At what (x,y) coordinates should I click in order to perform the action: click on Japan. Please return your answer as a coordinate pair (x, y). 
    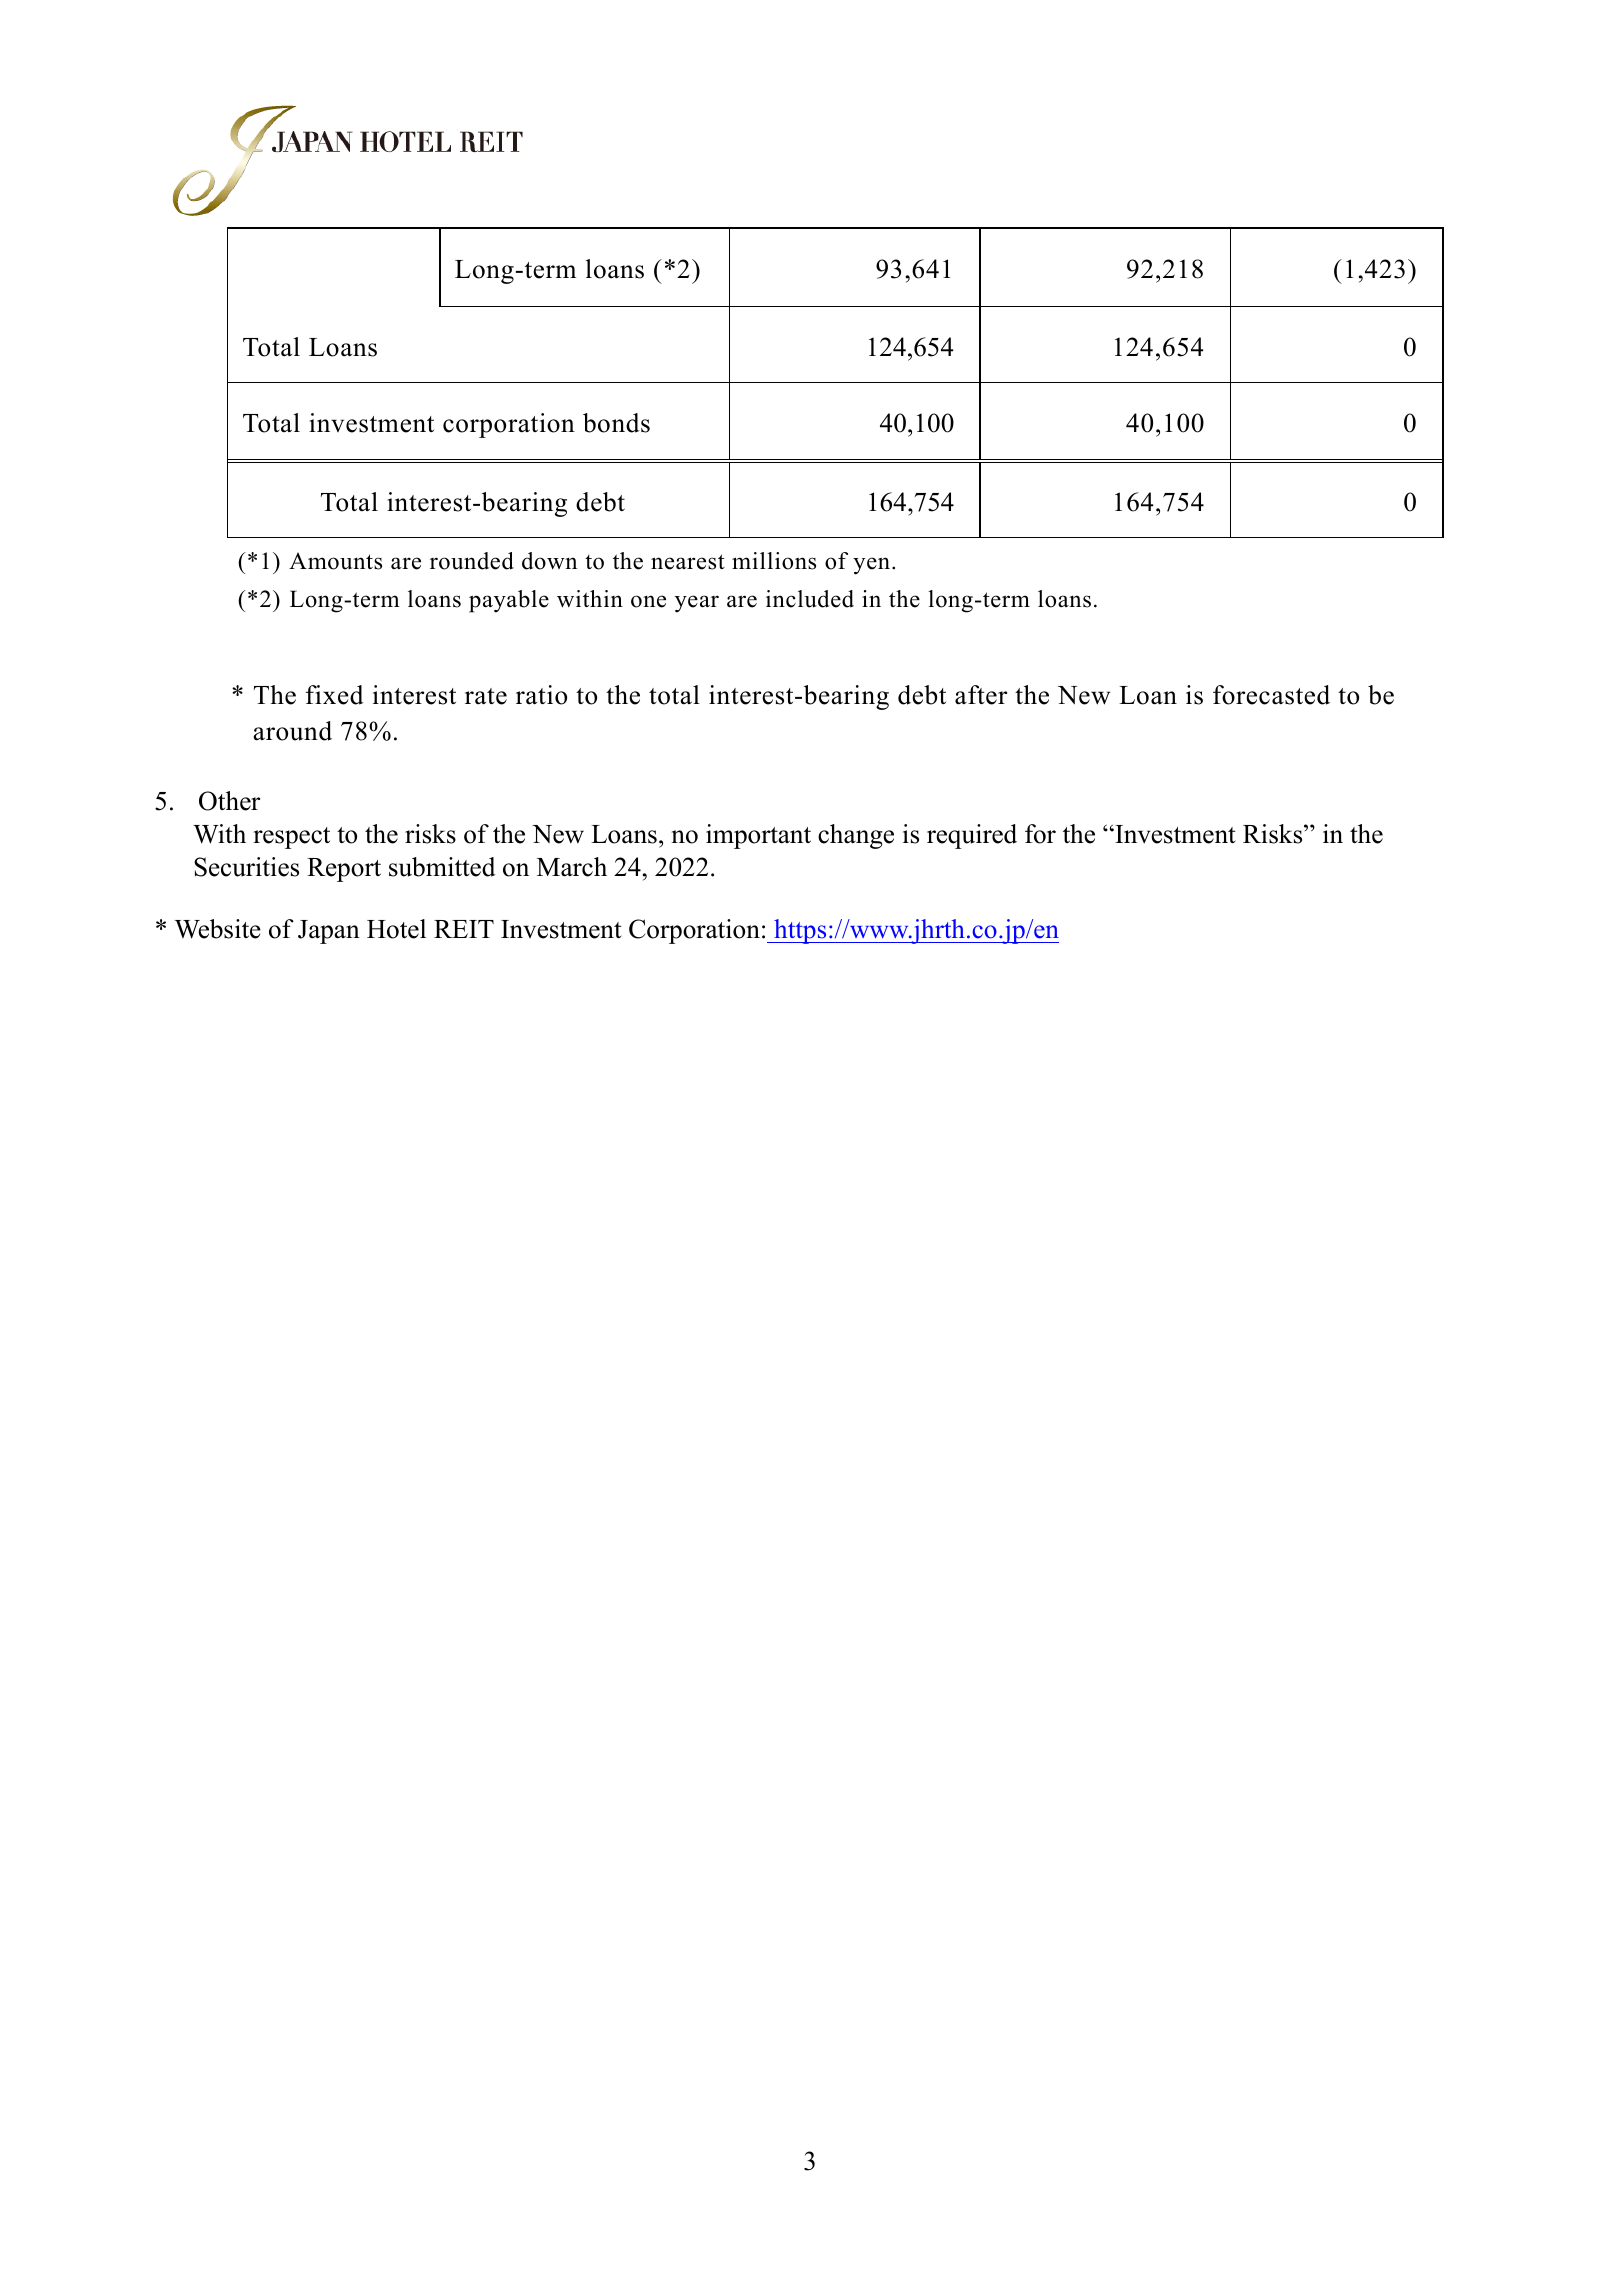
    Looking at the image, I should click on (329, 932).
